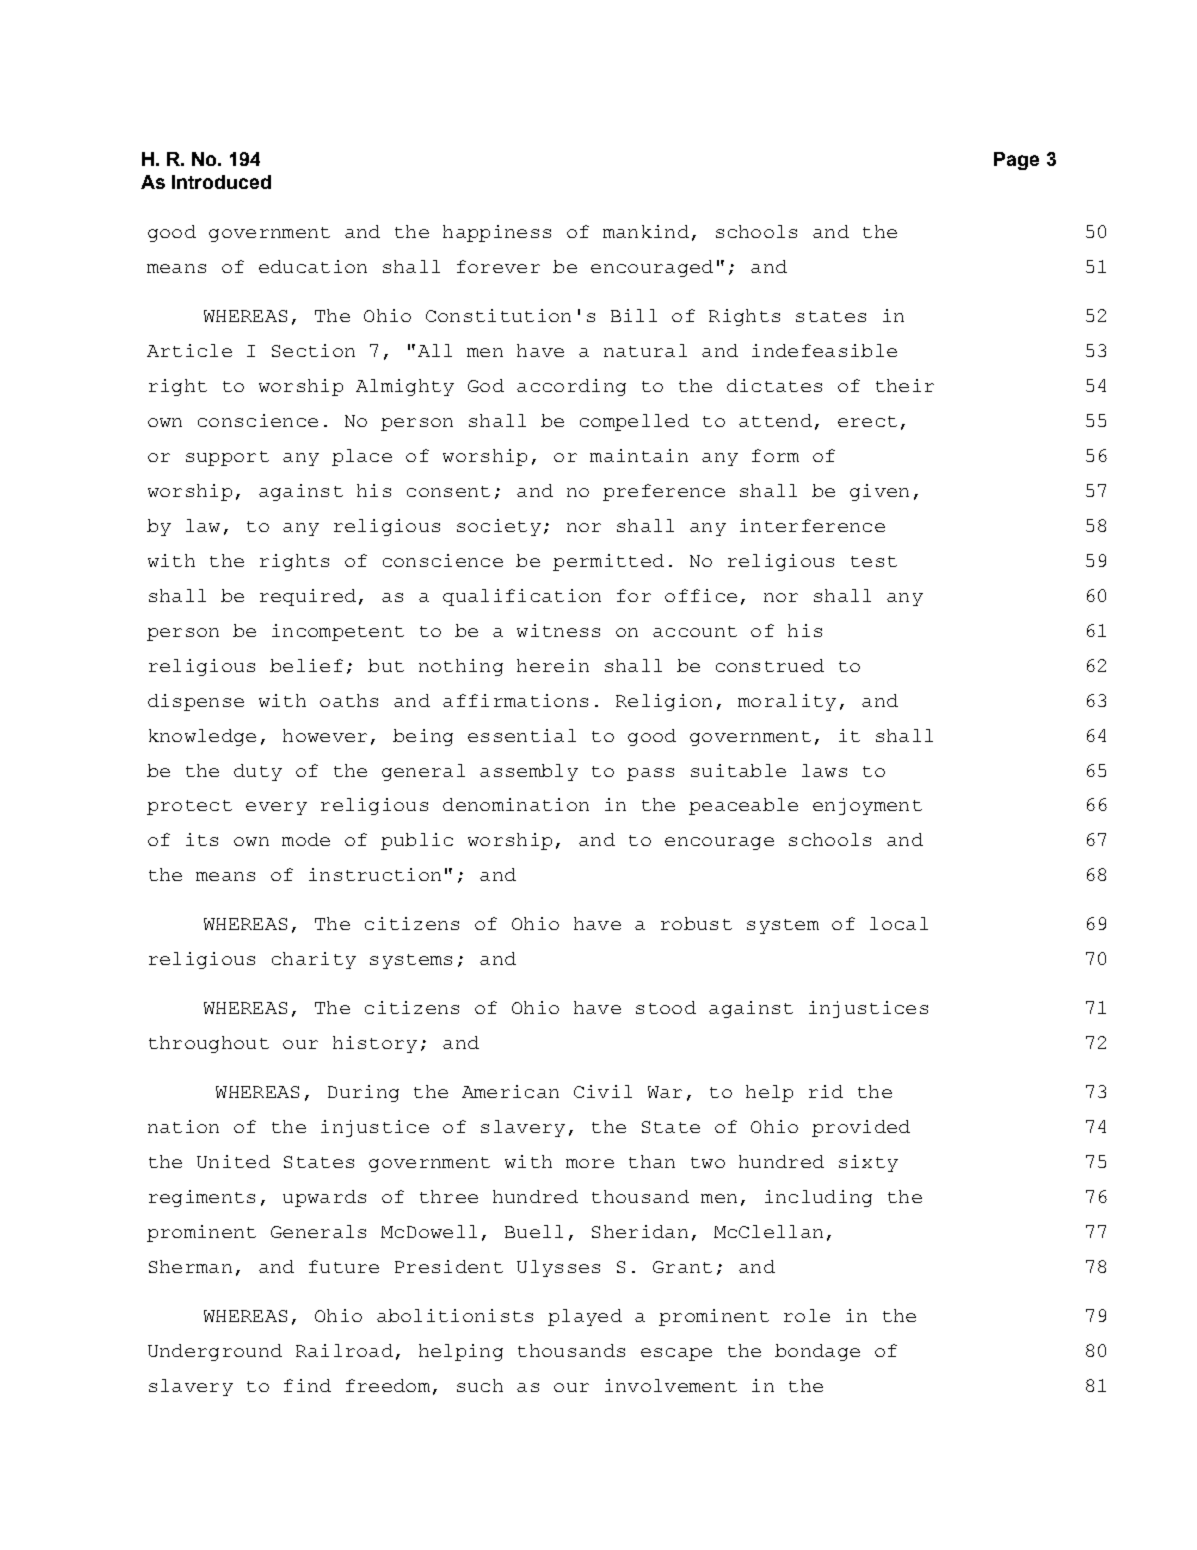 This screenshot has width=1197, height=1550. I want to click on mankind, so click(646, 231).
